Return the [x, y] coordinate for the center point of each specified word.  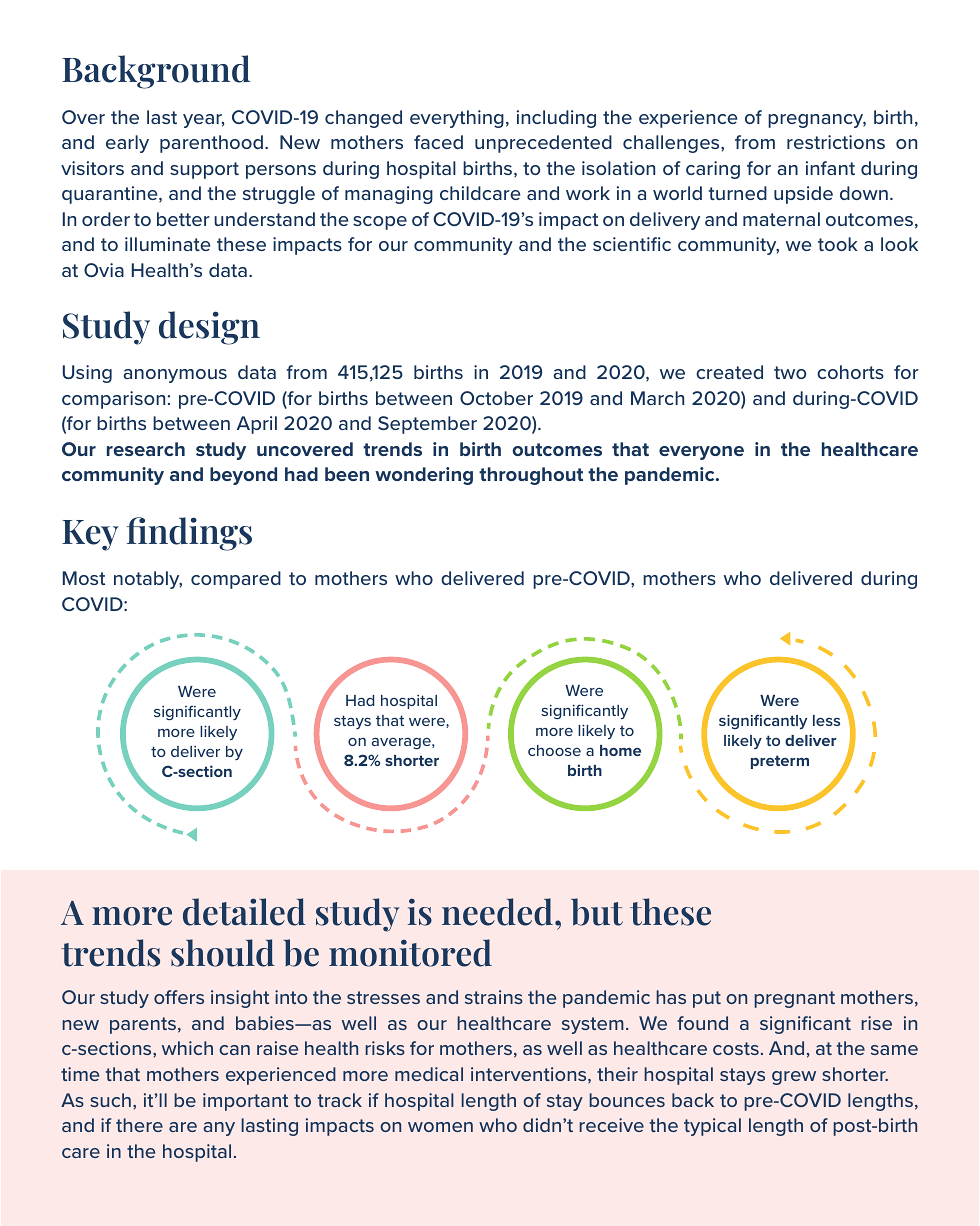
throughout [531, 476]
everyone [701, 453]
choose [554, 750]
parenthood [211, 144]
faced [438, 142]
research [146, 449]
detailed [244, 912]
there [139, 1125]
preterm [780, 762]
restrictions [836, 142]
